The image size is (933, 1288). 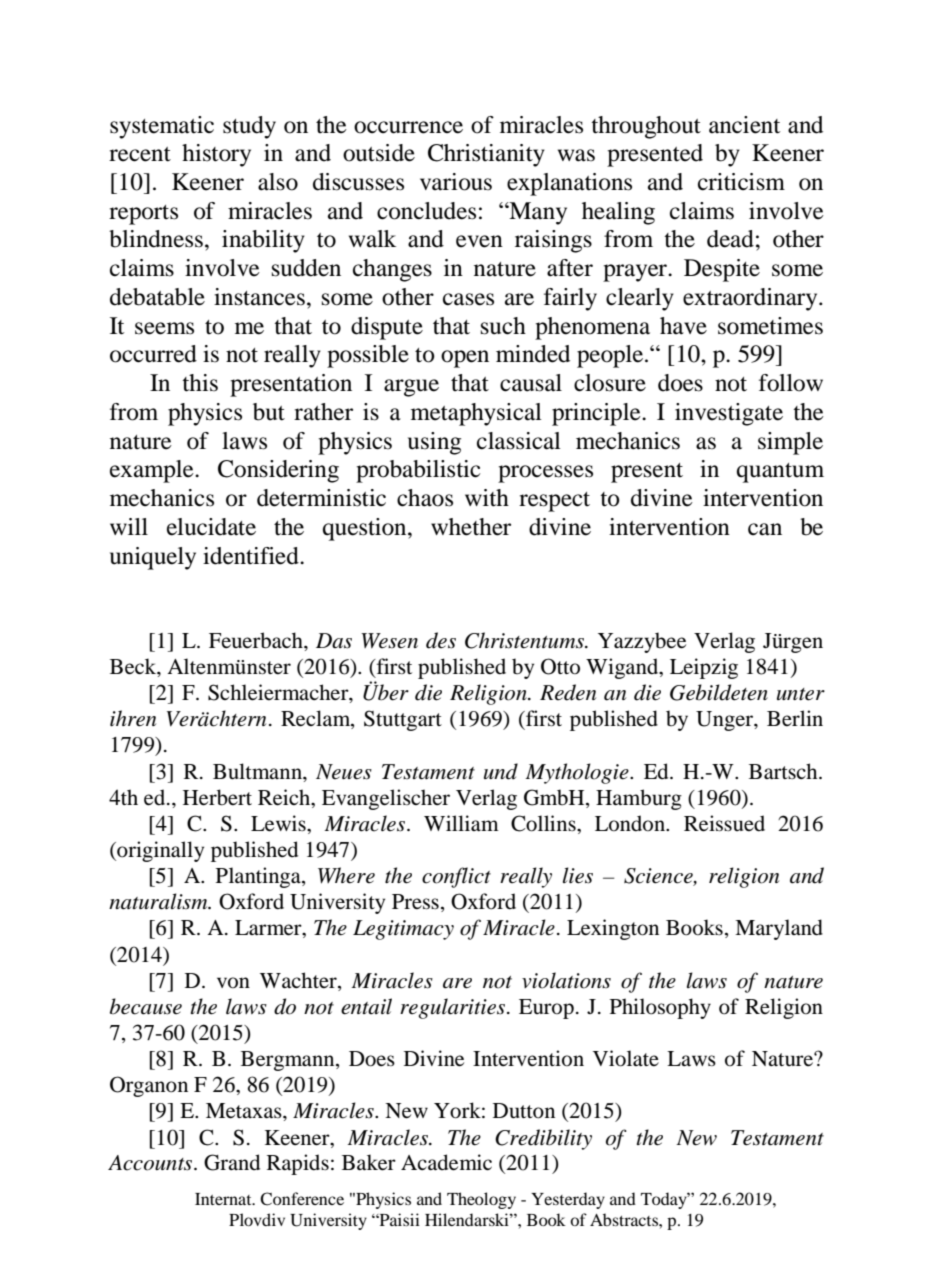 I want to click on Stuttgart, so click(x=403, y=720).
